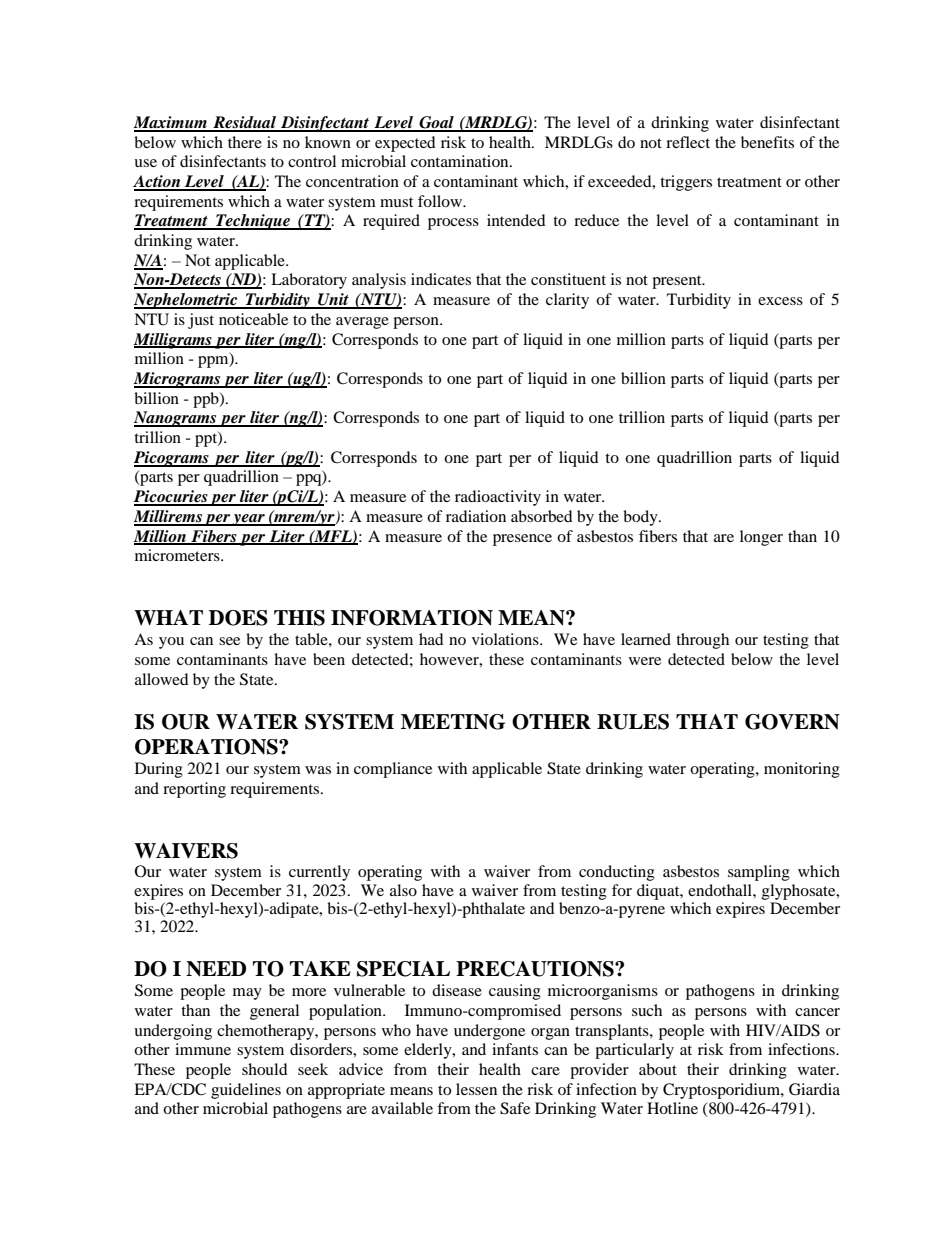  What do you see at coordinates (722, 1091) in the screenshot?
I see `Cryptosporidium` at bounding box center [722, 1091].
